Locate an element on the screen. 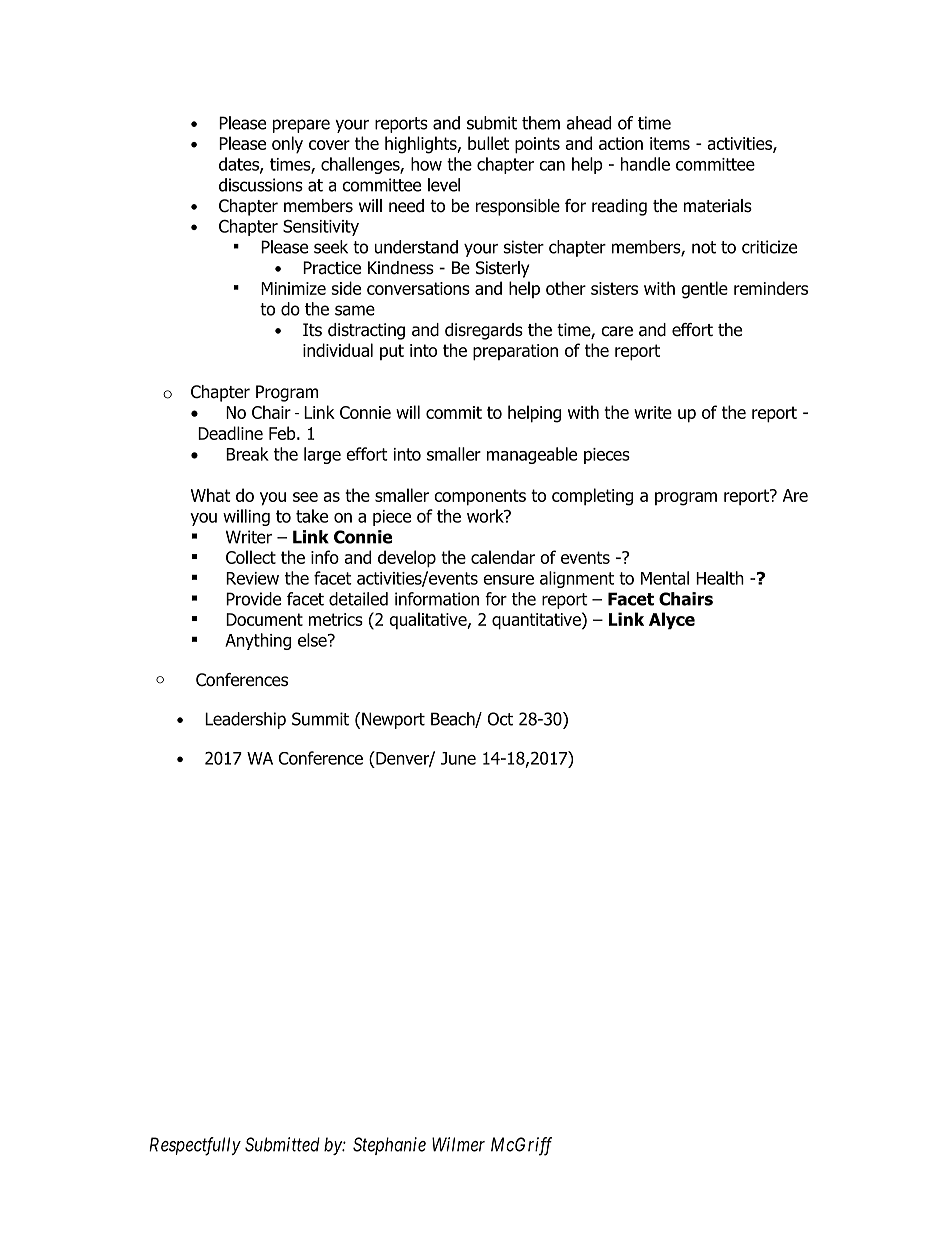 The width and height of the screenshot is (952, 1233). Stephanie is located at coordinates (389, 1146).
